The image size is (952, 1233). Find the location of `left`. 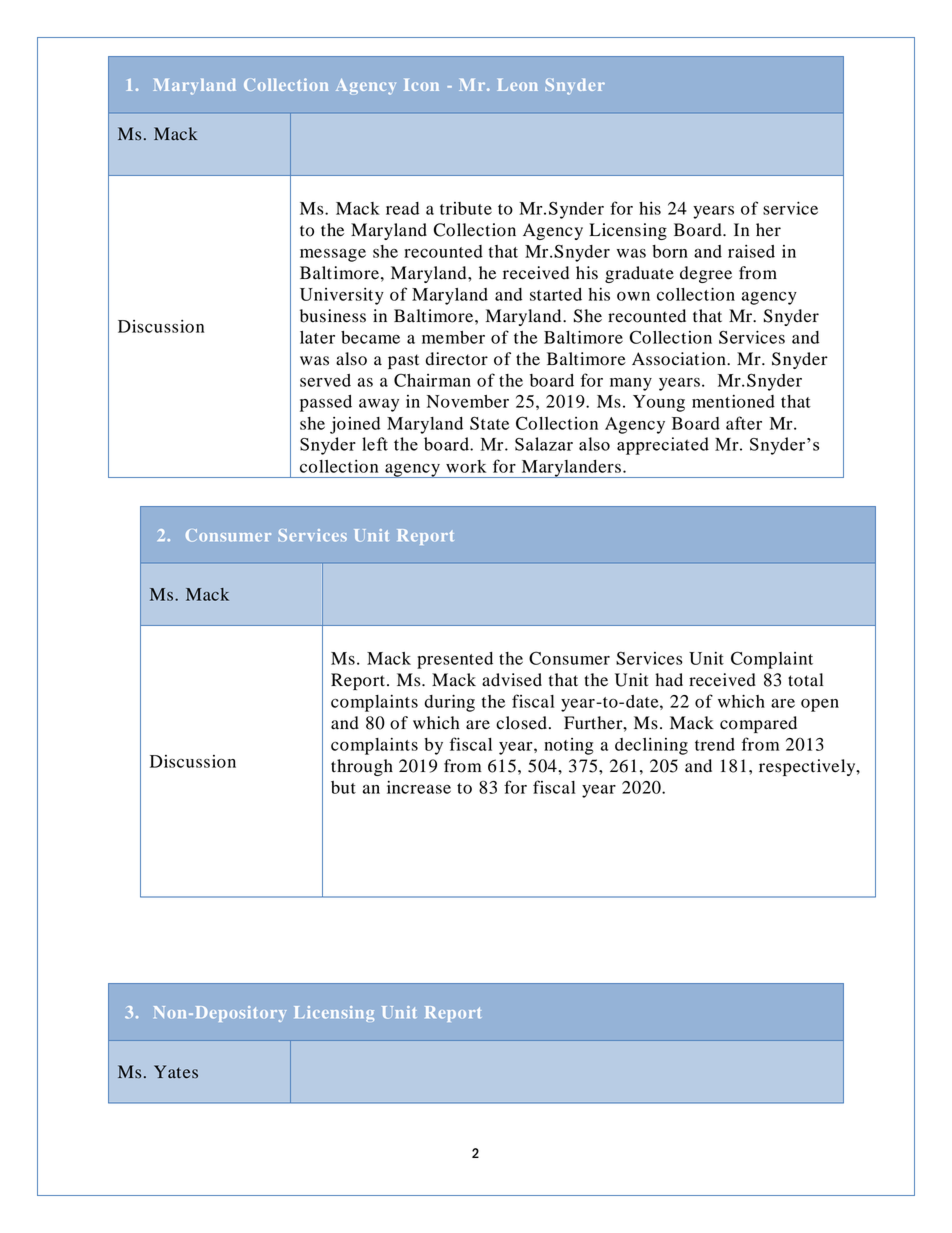

left is located at coordinates (375, 444).
